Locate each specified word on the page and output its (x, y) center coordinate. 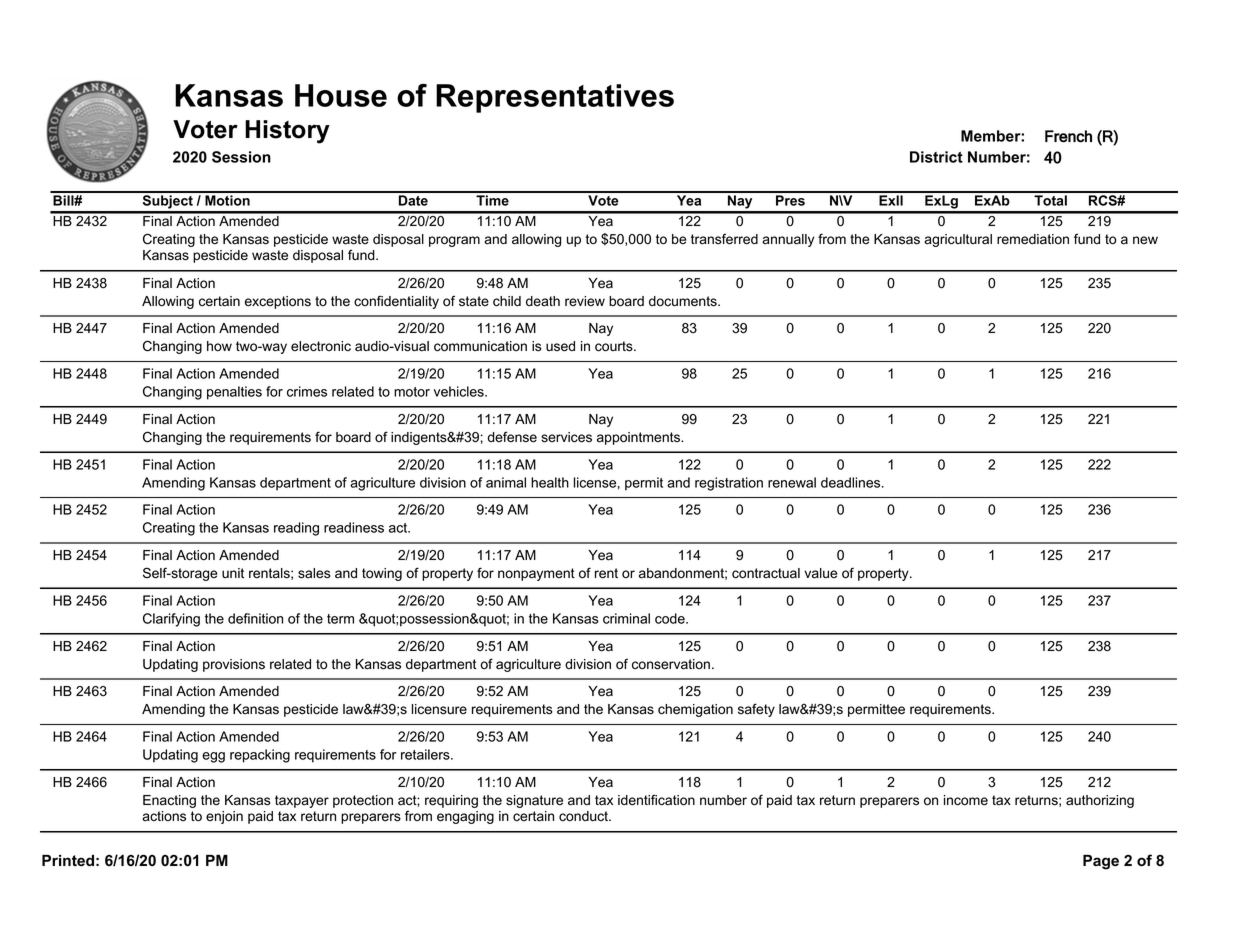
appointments (639, 438)
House (341, 95)
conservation (671, 664)
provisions (234, 665)
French (1068, 136)
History (287, 132)
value (820, 573)
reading (296, 529)
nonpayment (536, 574)
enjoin (224, 817)
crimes (307, 391)
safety (756, 710)
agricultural (958, 240)
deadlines (850, 482)
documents (684, 301)
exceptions (278, 302)
